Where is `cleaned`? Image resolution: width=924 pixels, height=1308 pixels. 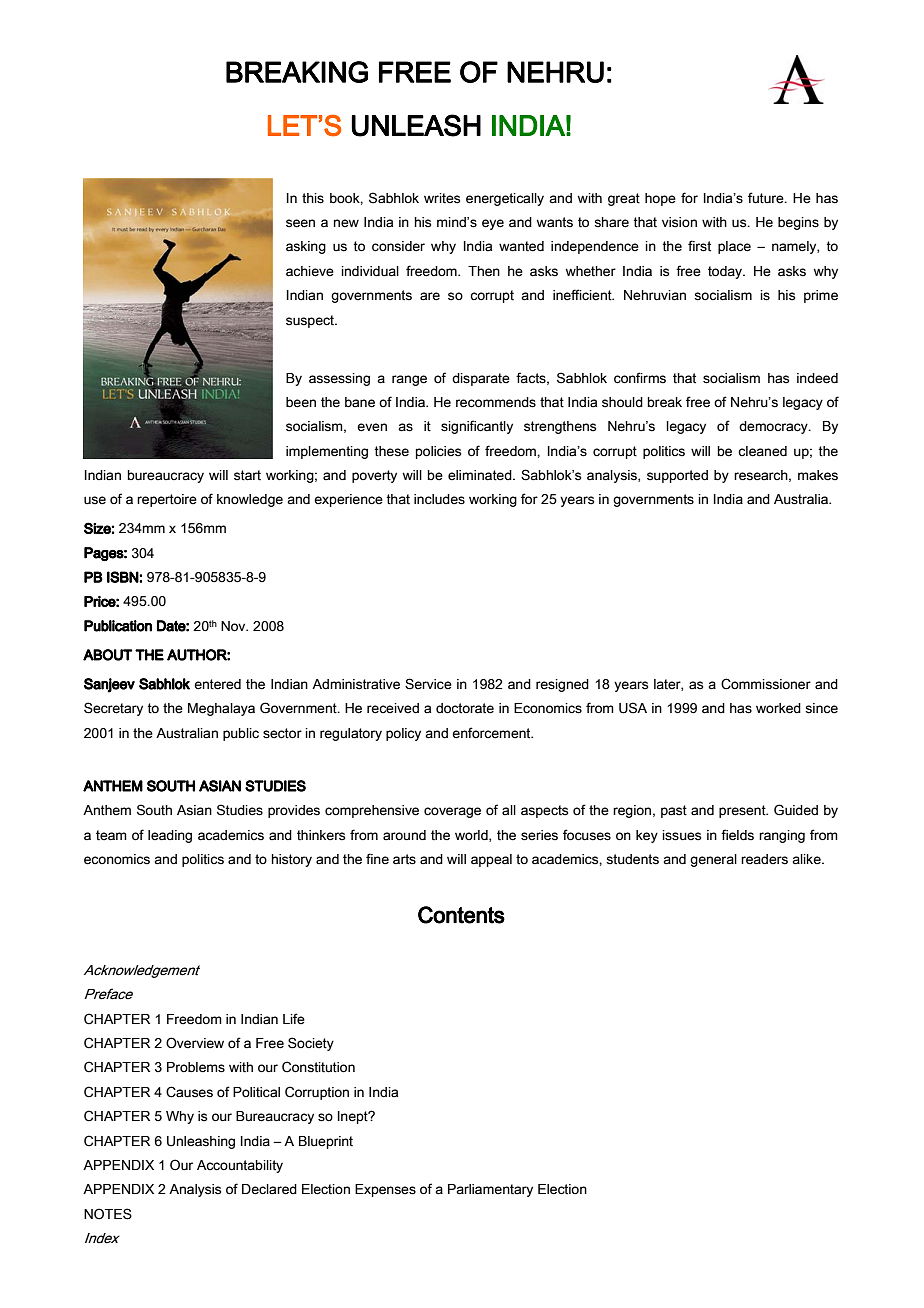
cleaned is located at coordinates (762, 451).
